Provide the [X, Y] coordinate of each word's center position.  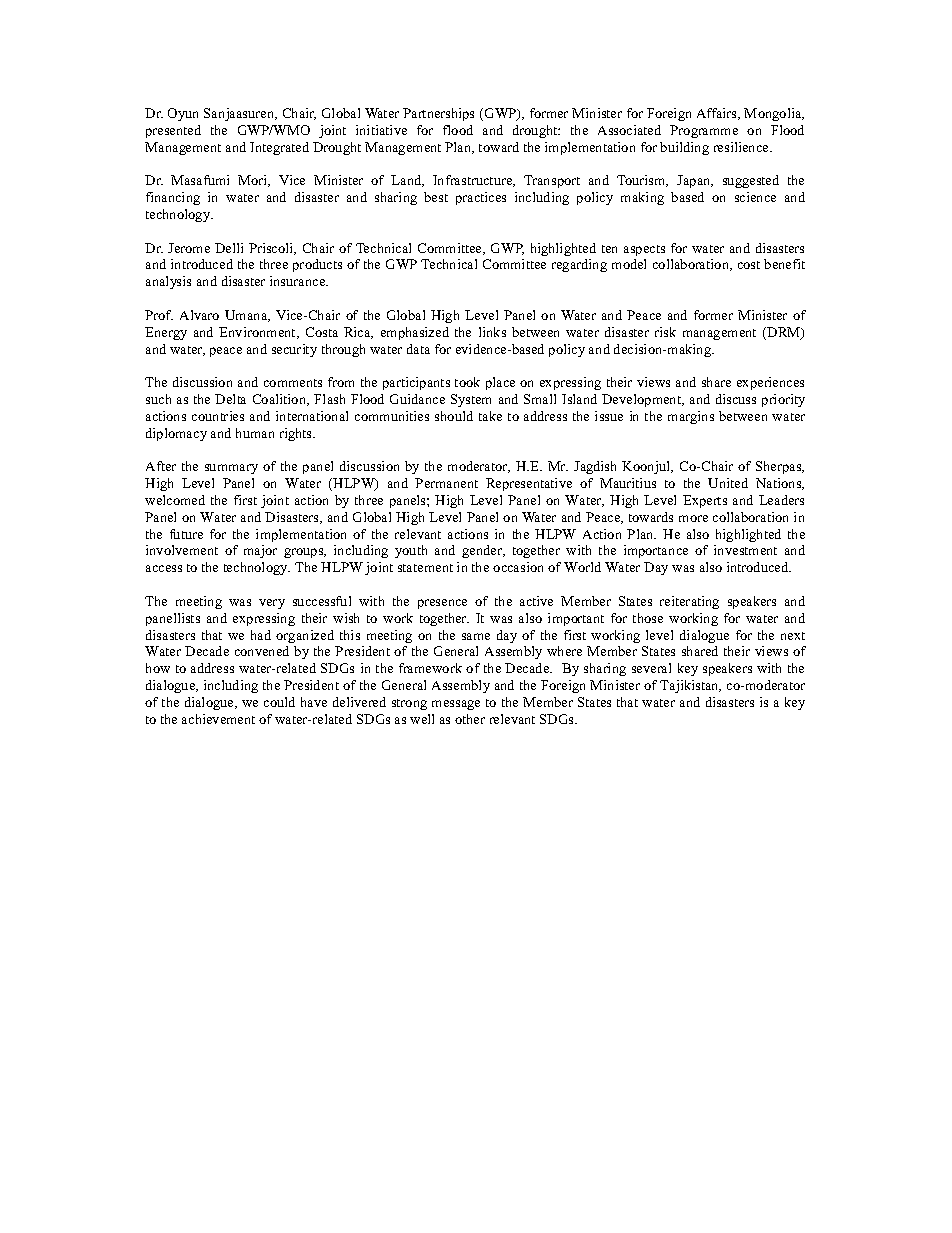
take [490, 416]
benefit [784, 264]
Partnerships [438, 114]
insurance [299, 281]
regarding [579, 265]
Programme [704, 131]
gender [483, 551]
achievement [218, 719]
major [260, 551]
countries [218, 416]
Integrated [279, 148]
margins [691, 417]
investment [745, 550]
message [456, 705]
